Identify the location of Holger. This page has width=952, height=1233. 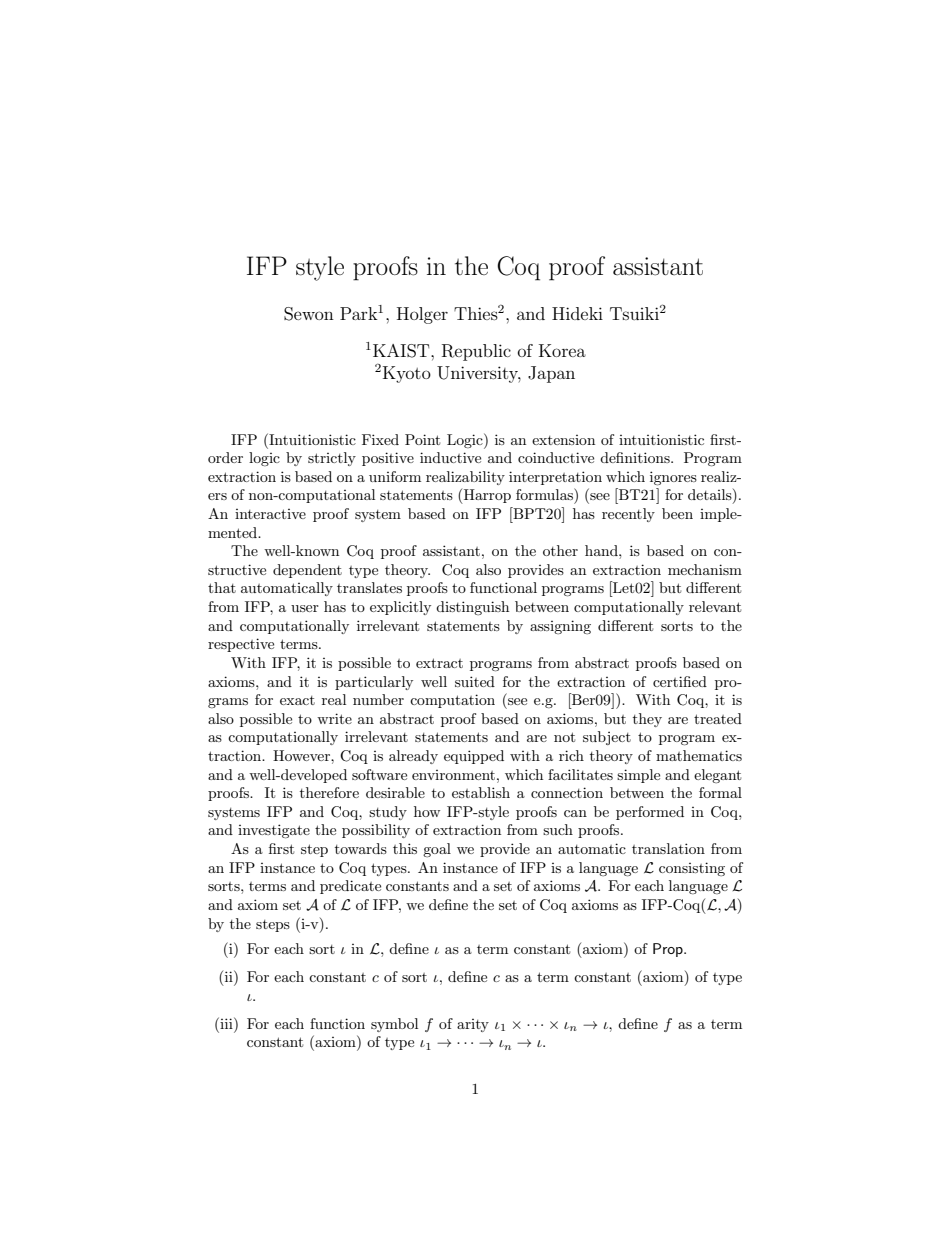
(422, 315).
